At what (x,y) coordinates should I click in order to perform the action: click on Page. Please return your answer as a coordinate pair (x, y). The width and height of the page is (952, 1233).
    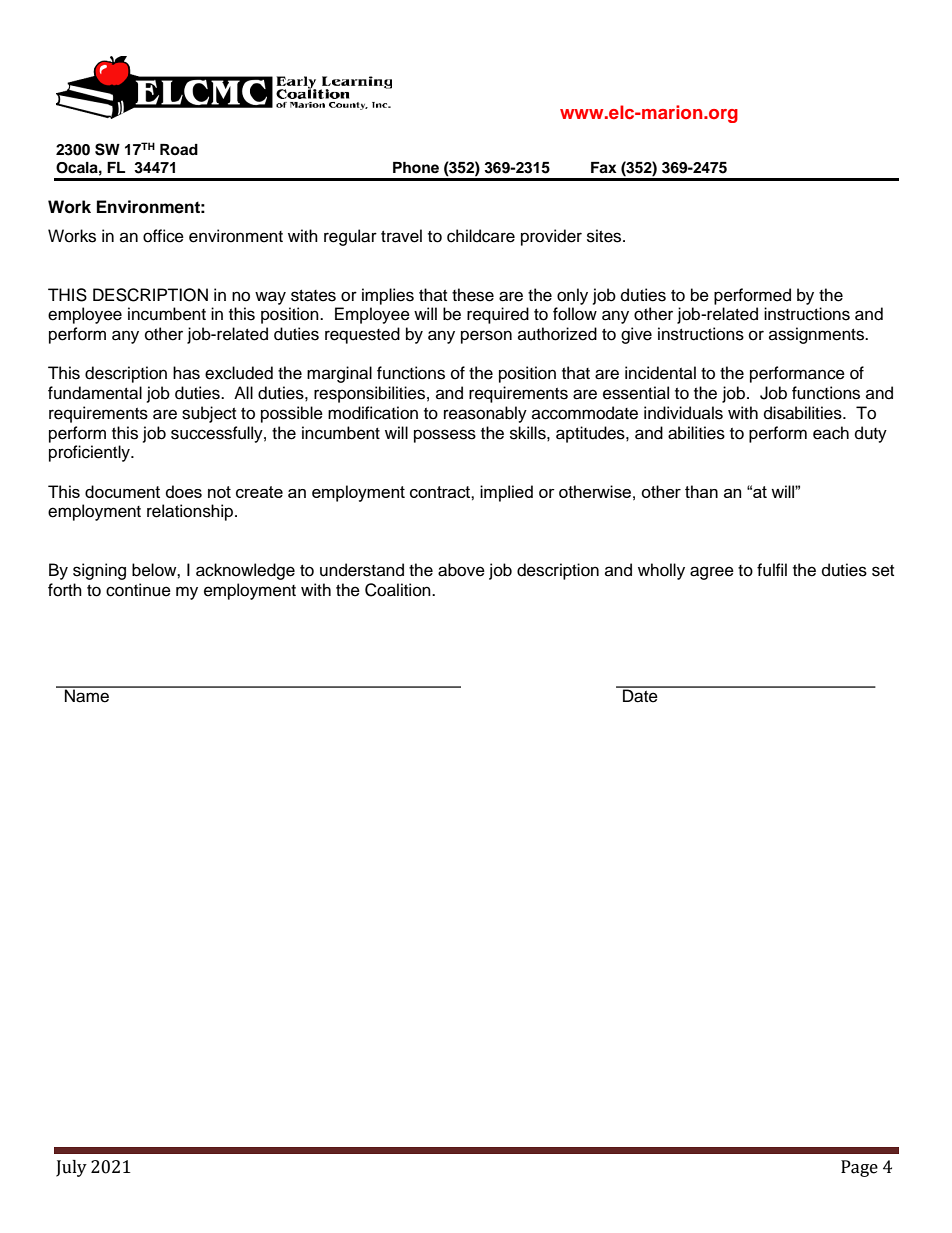
    Looking at the image, I should click on (859, 1168).
